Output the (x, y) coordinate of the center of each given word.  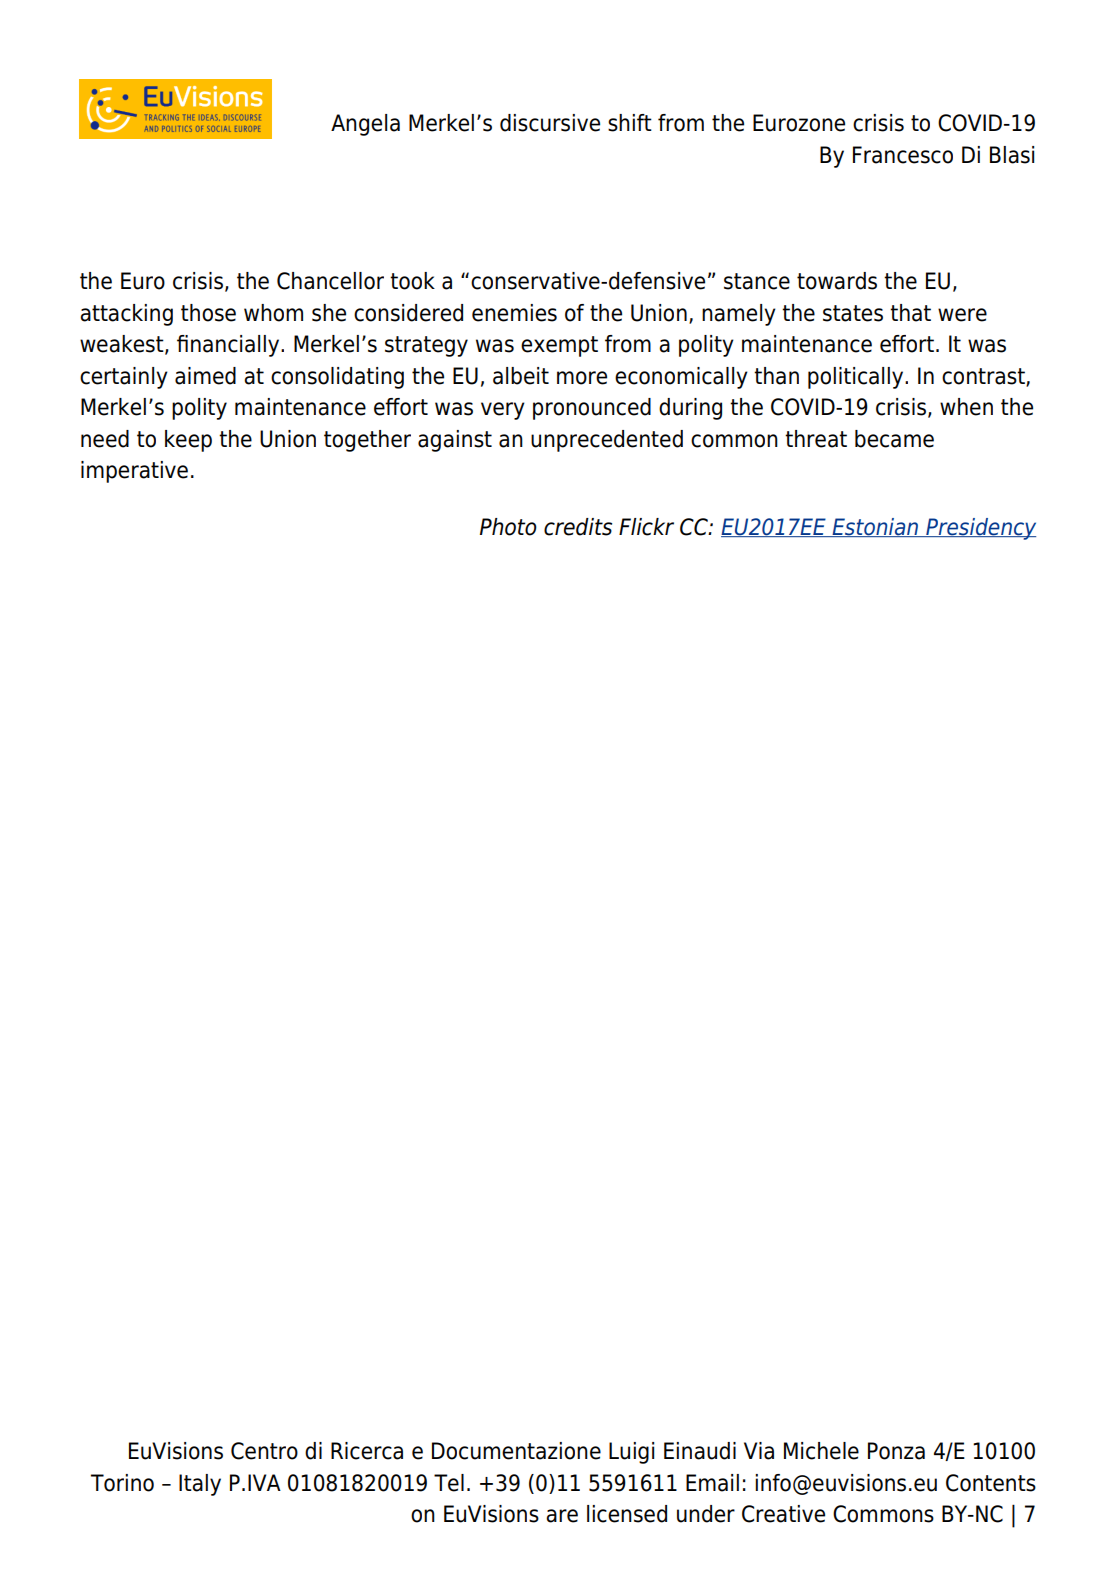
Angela (365, 125)
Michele (821, 1451)
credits (578, 527)
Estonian (875, 527)
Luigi (631, 1453)
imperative (134, 472)
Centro (264, 1451)
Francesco (903, 155)
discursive (550, 123)
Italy (200, 1485)
